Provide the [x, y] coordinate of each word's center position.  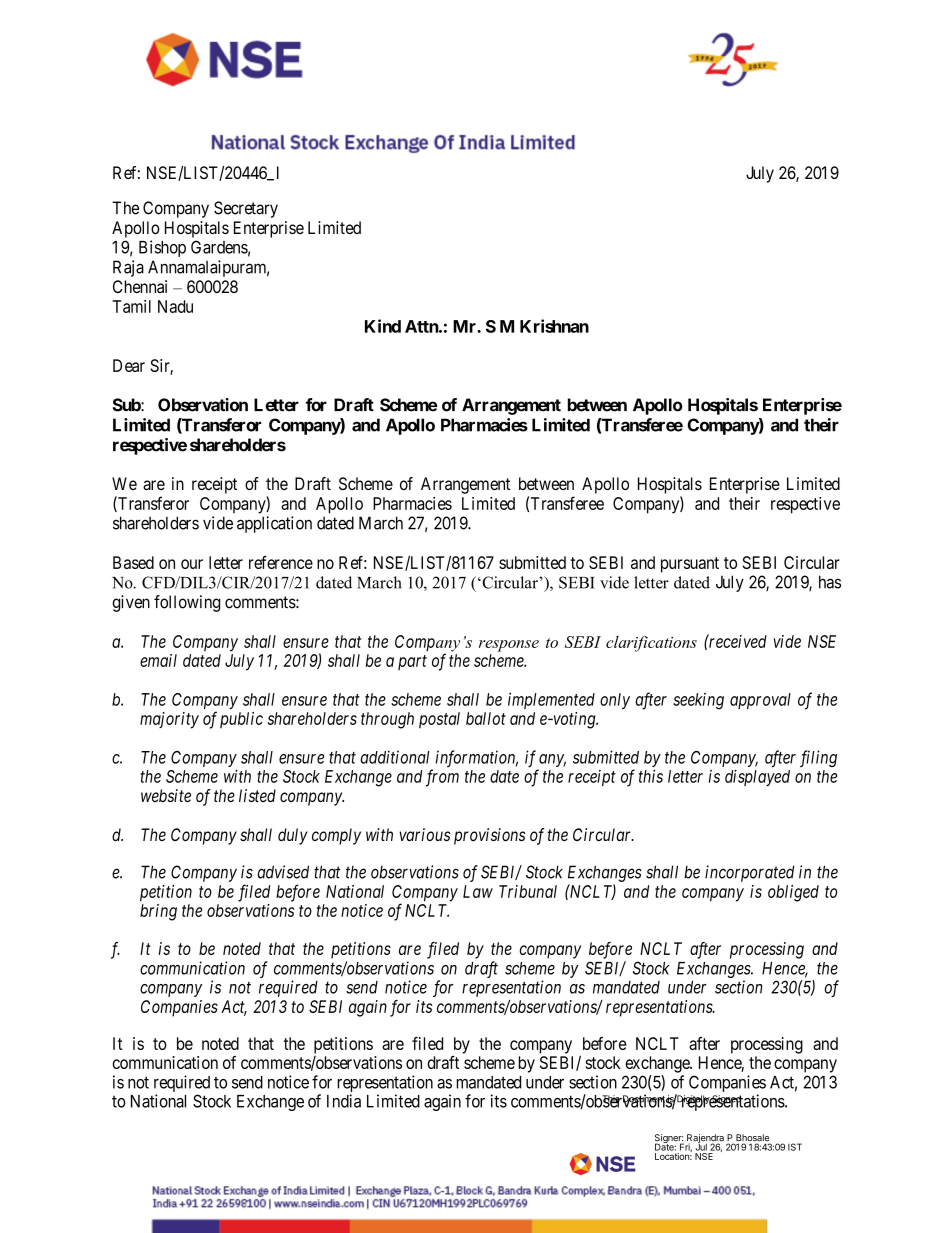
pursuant [690, 565]
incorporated [749, 873]
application [274, 524]
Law [478, 891]
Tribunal [528, 891]
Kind [383, 326]
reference [281, 562]
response [509, 646]
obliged [793, 893]
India [344, 1101]
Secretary [246, 209]
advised [283, 872]
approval [760, 701]
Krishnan [554, 326]
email [158, 660]
